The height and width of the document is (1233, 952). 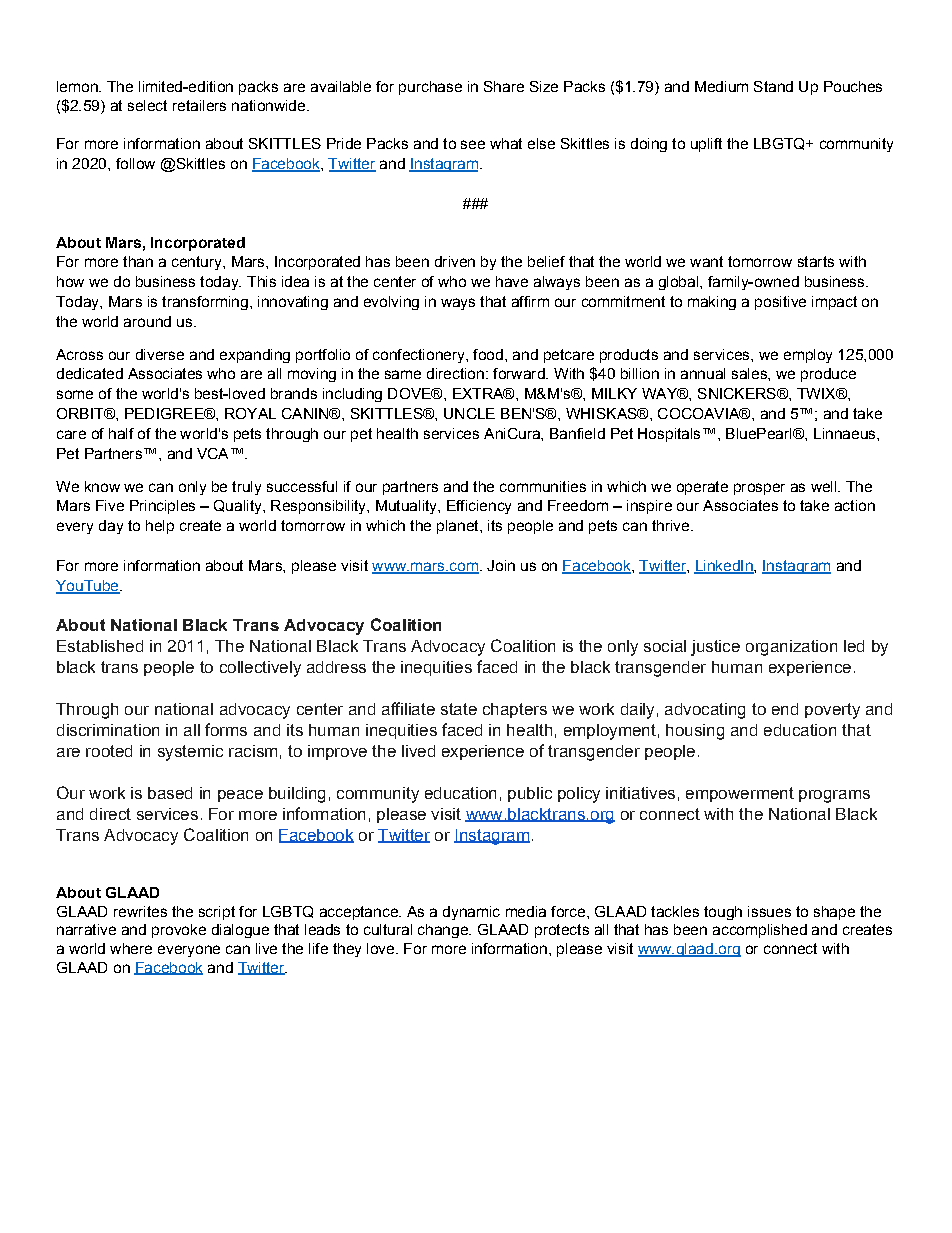 I want to click on accomplished, so click(x=760, y=931).
